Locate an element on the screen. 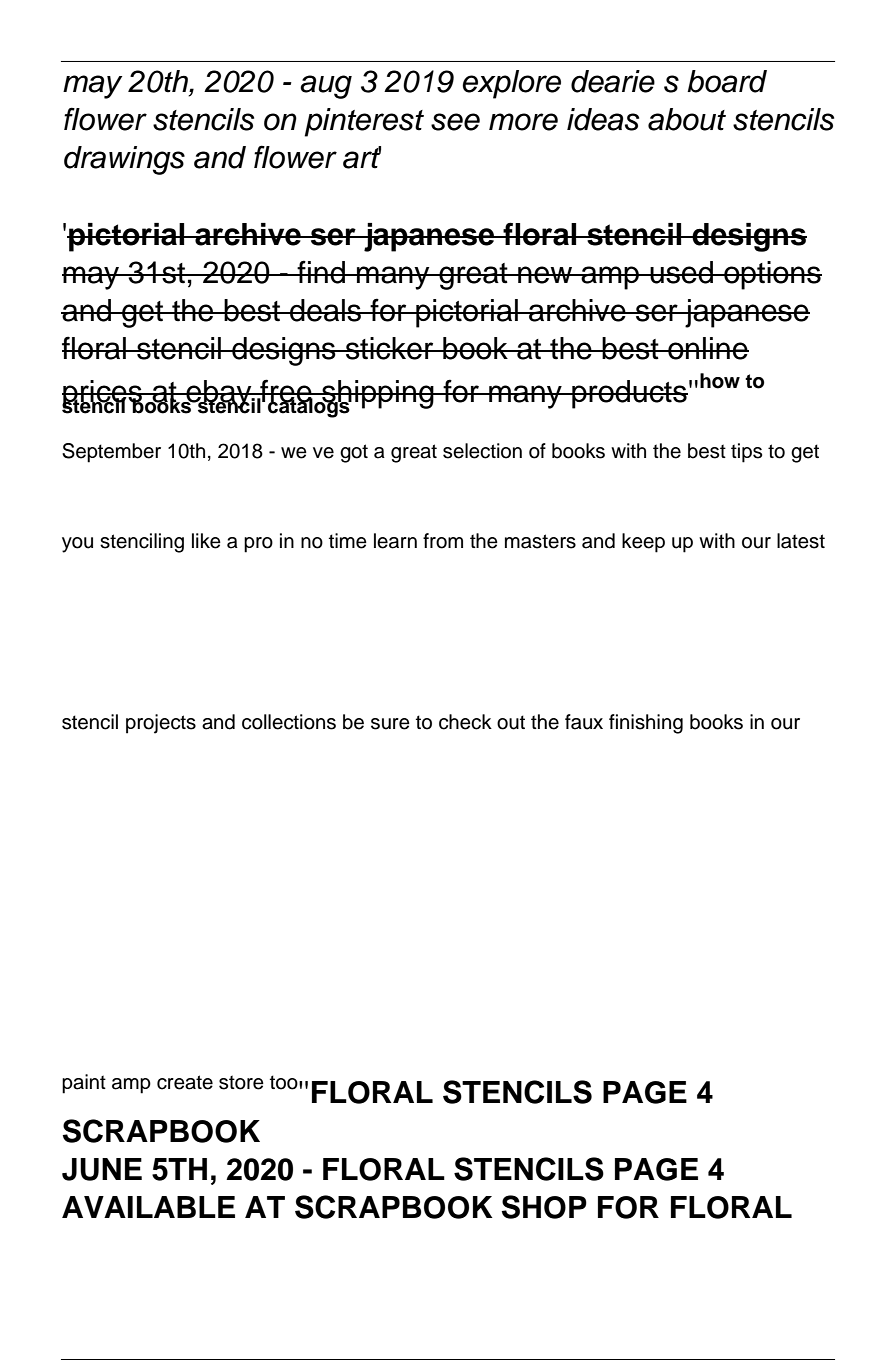 The image size is (896, 1360). September is located at coordinates (111, 453).
